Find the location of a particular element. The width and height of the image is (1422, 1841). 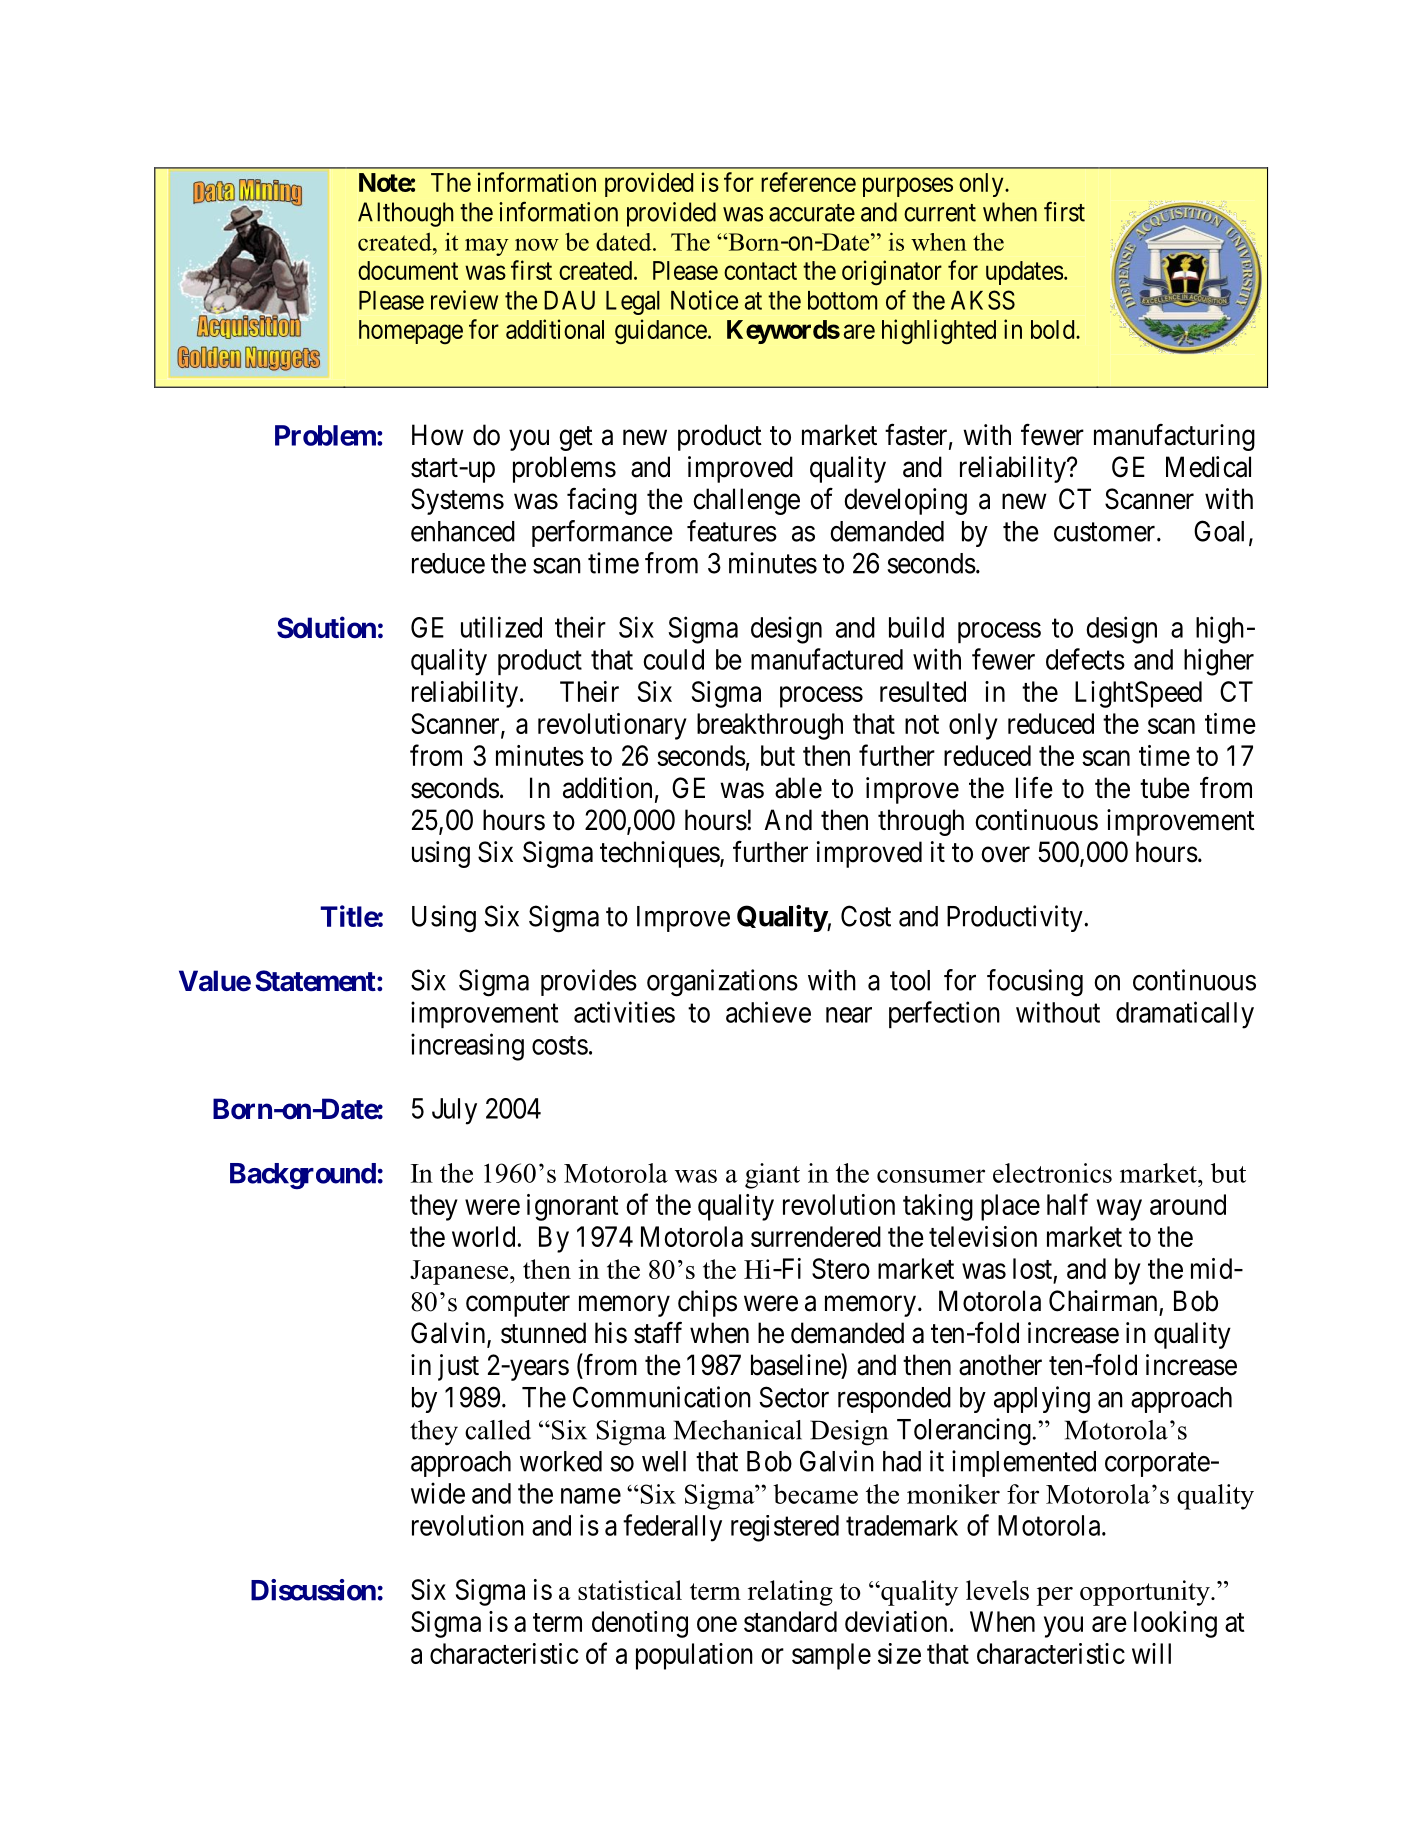

giant is located at coordinates (772, 1176).
